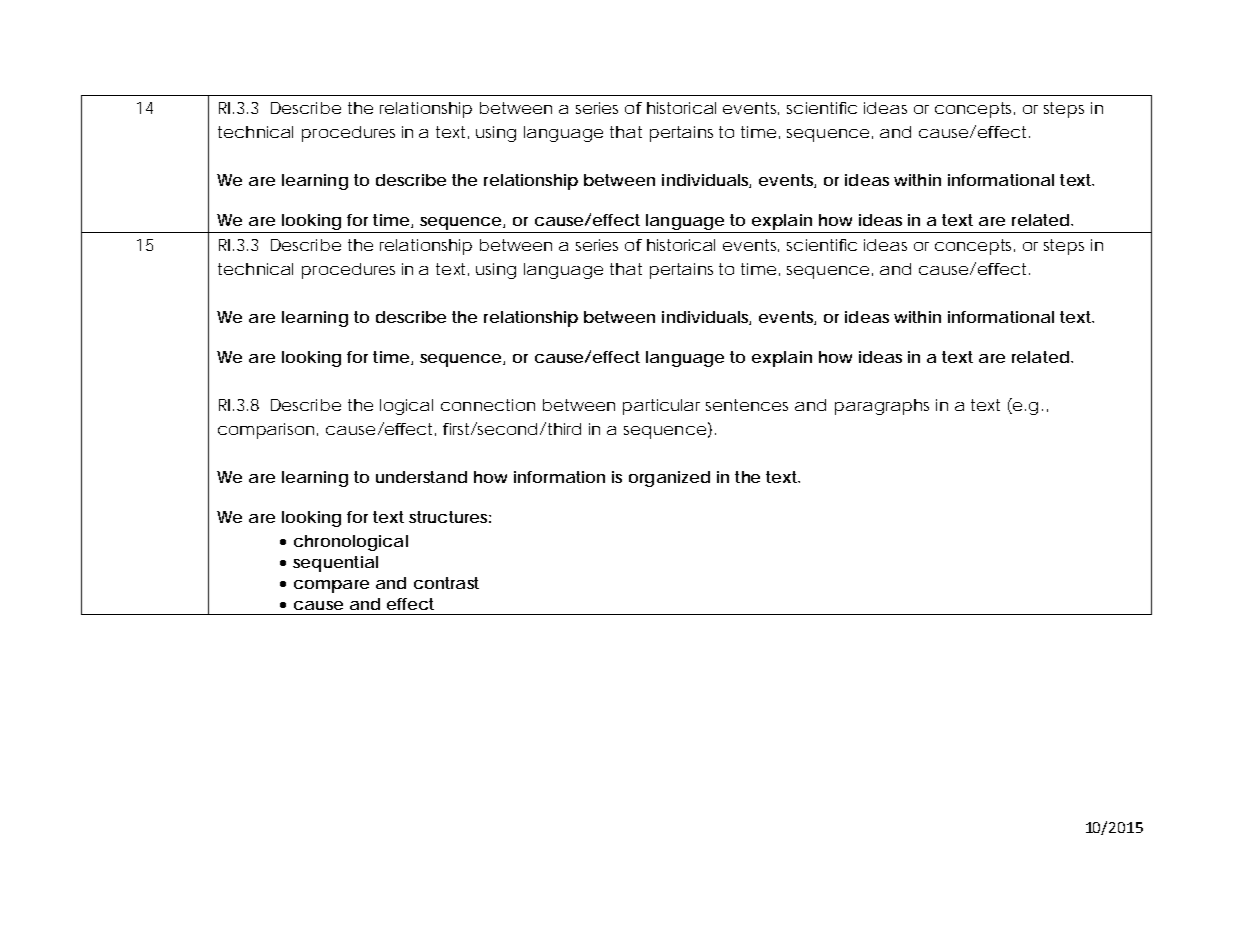 Image resolution: width=1233 pixels, height=952 pixels. What do you see at coordinates (266, 431) in the image?
I see `comparison` at bounding box center [266, 431].
